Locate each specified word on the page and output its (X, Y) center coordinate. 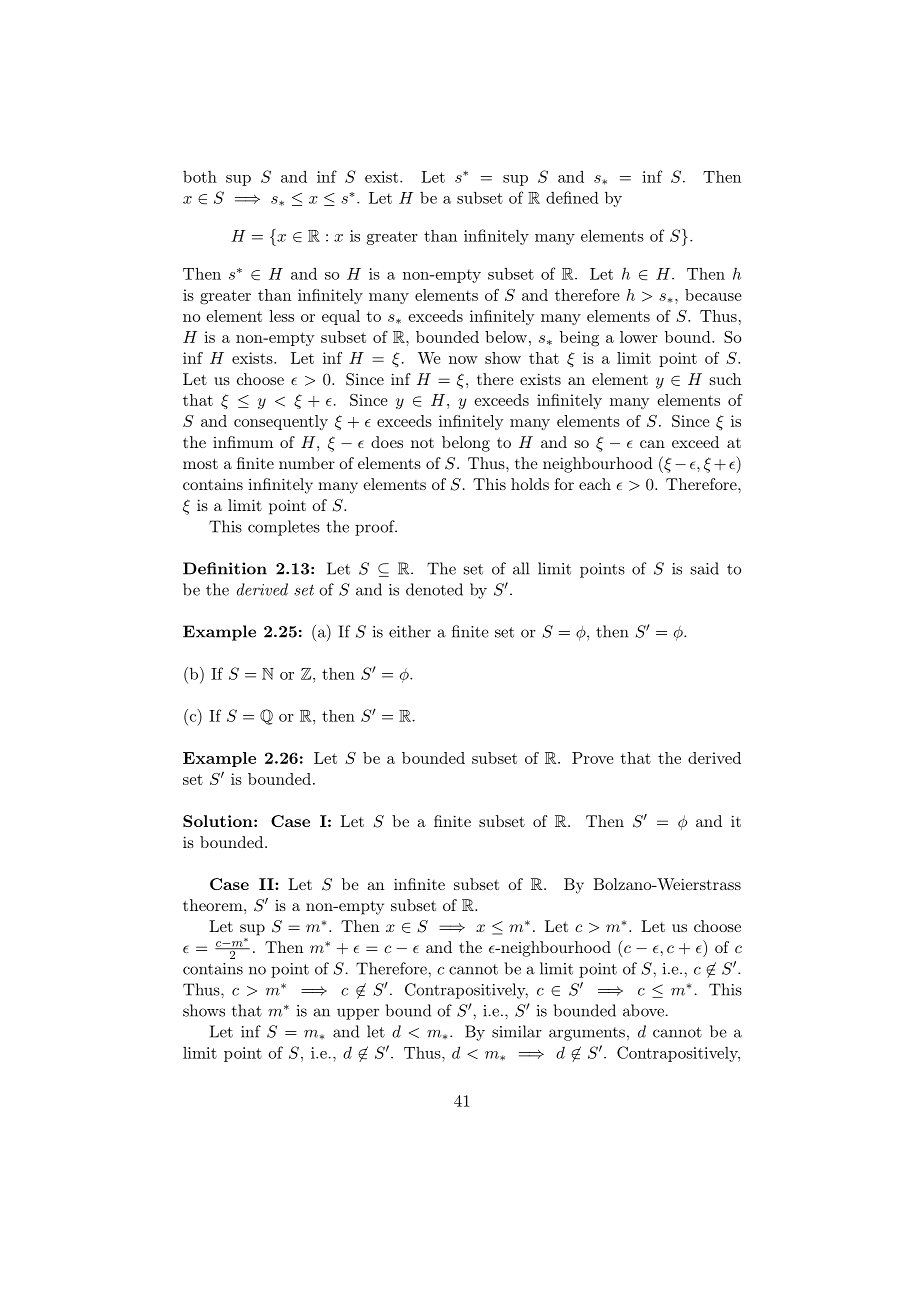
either (410, 631)
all (521, 568)
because (713, 295)
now (463, 360)
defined (572, 197)
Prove (593, 758)
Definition (225, 568)
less (281, 316)
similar (517, 1031)
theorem (214, 905)
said (705, 568)
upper (358, 1014)
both (200, 177)
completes (284, 528)
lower (639, 337)
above (643, 1010)
